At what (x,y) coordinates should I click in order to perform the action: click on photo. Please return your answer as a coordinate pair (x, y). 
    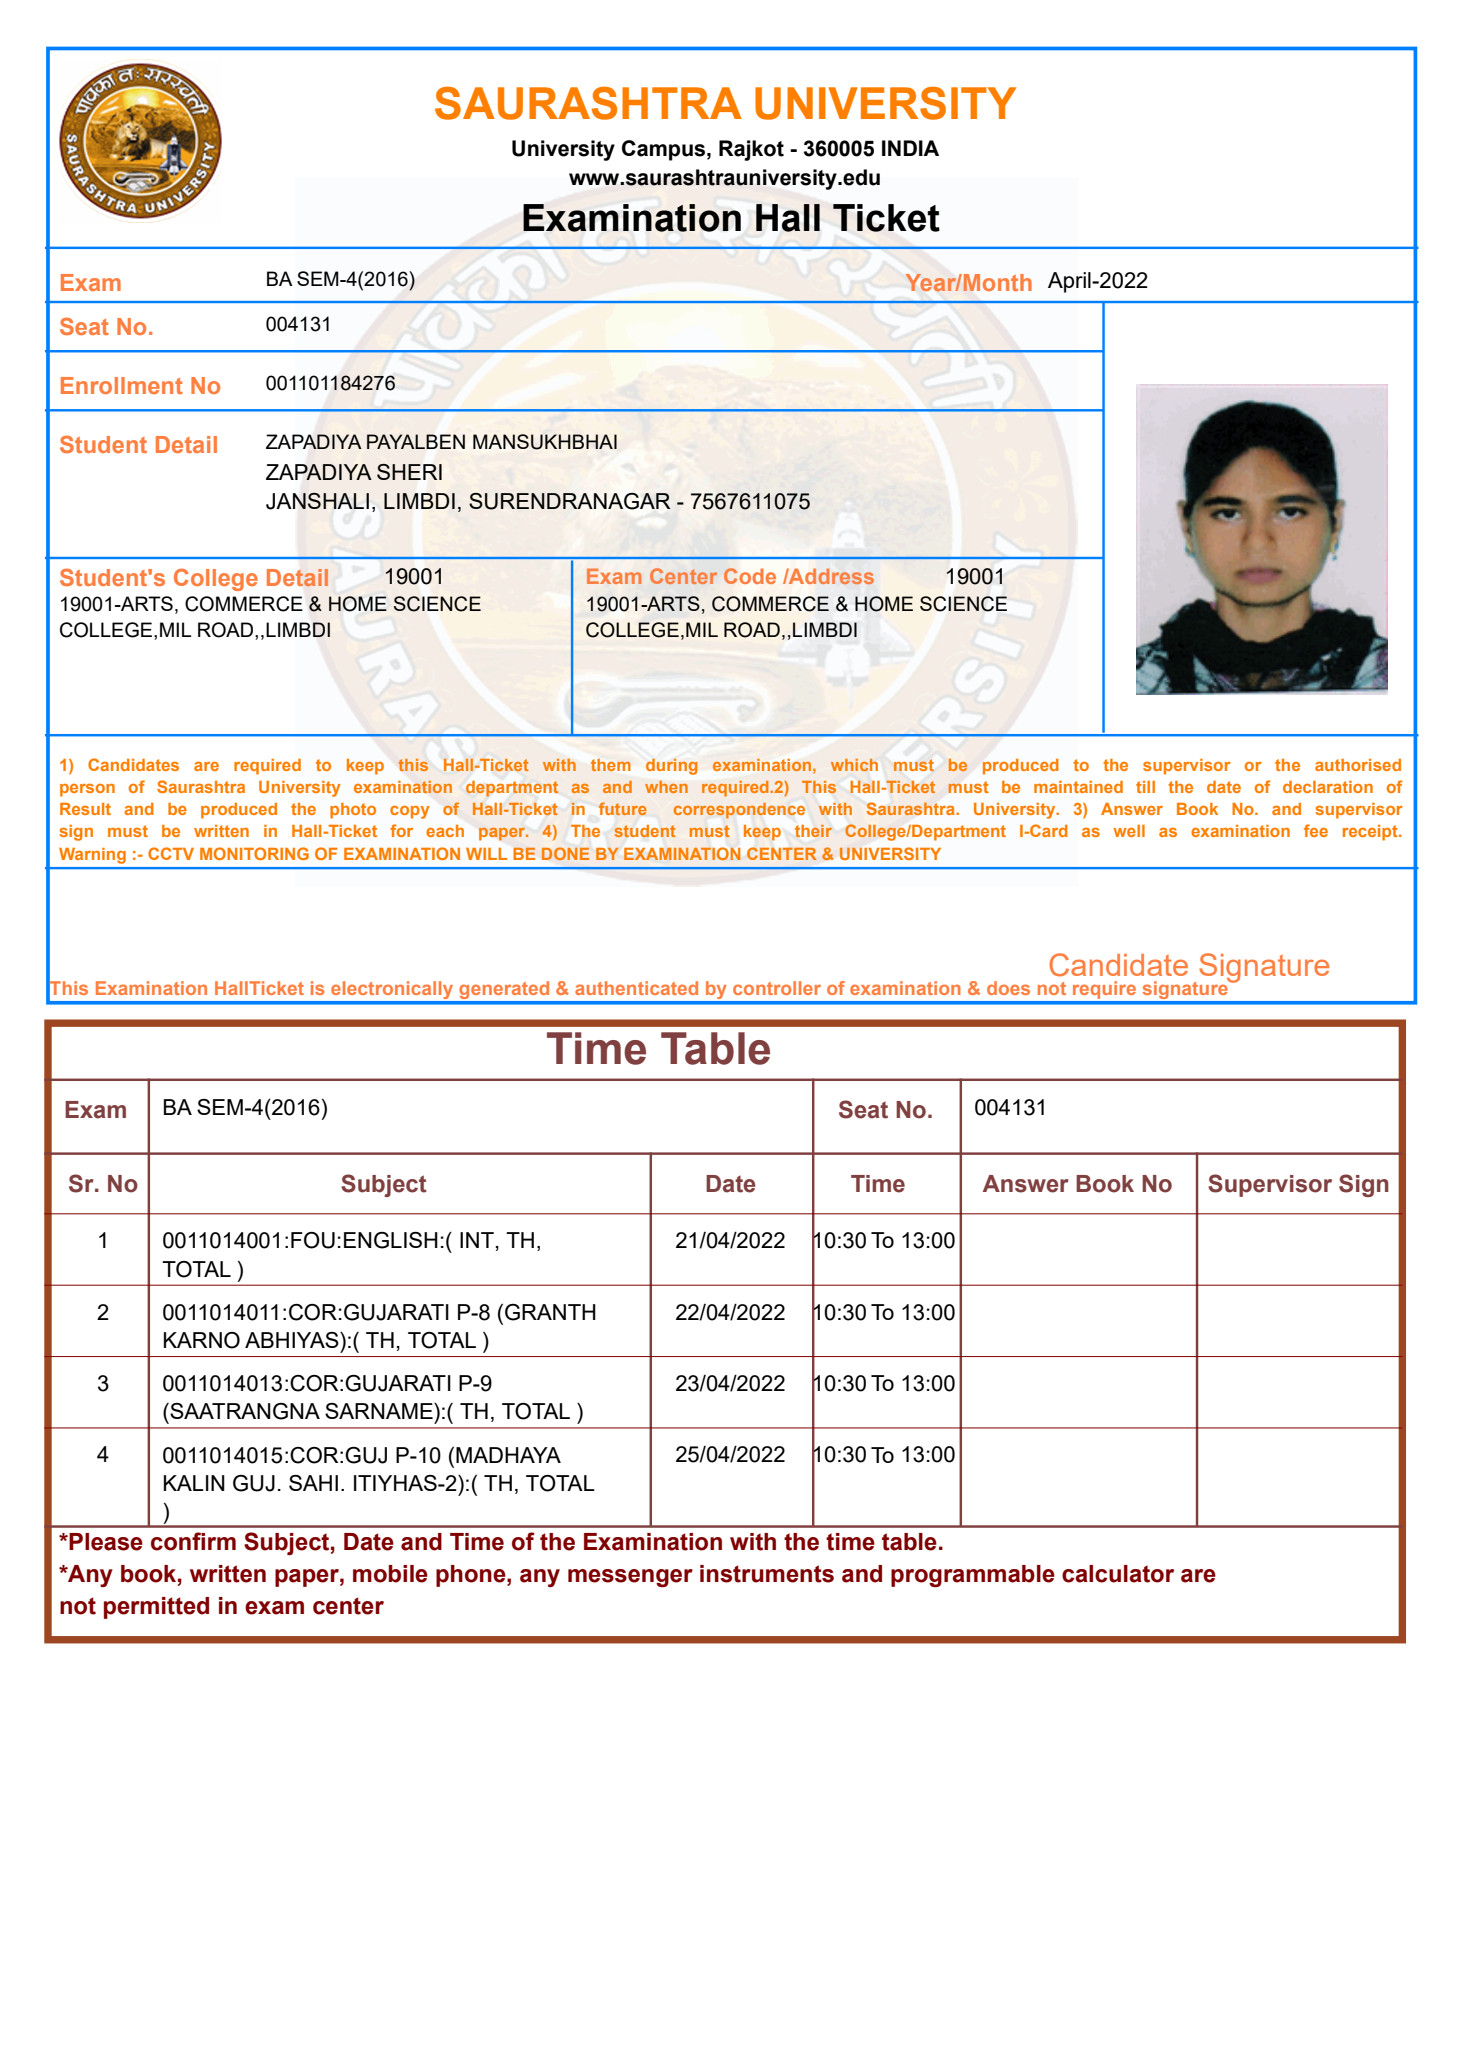
    Looking at the image, I should click on (353, 811).
